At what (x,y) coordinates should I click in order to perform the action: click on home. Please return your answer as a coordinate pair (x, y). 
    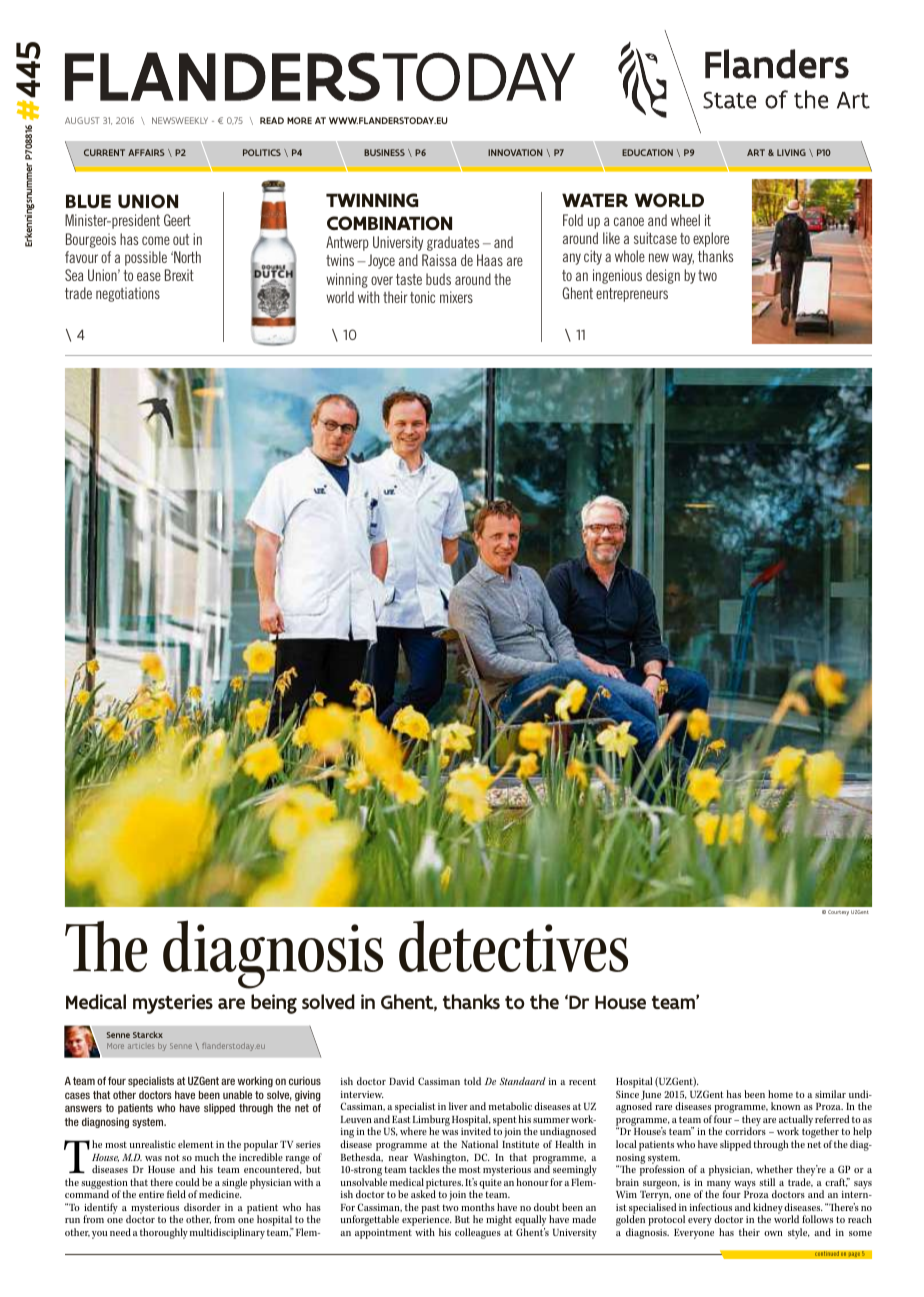
    Looking at the image, I should click on (780, 1094).
